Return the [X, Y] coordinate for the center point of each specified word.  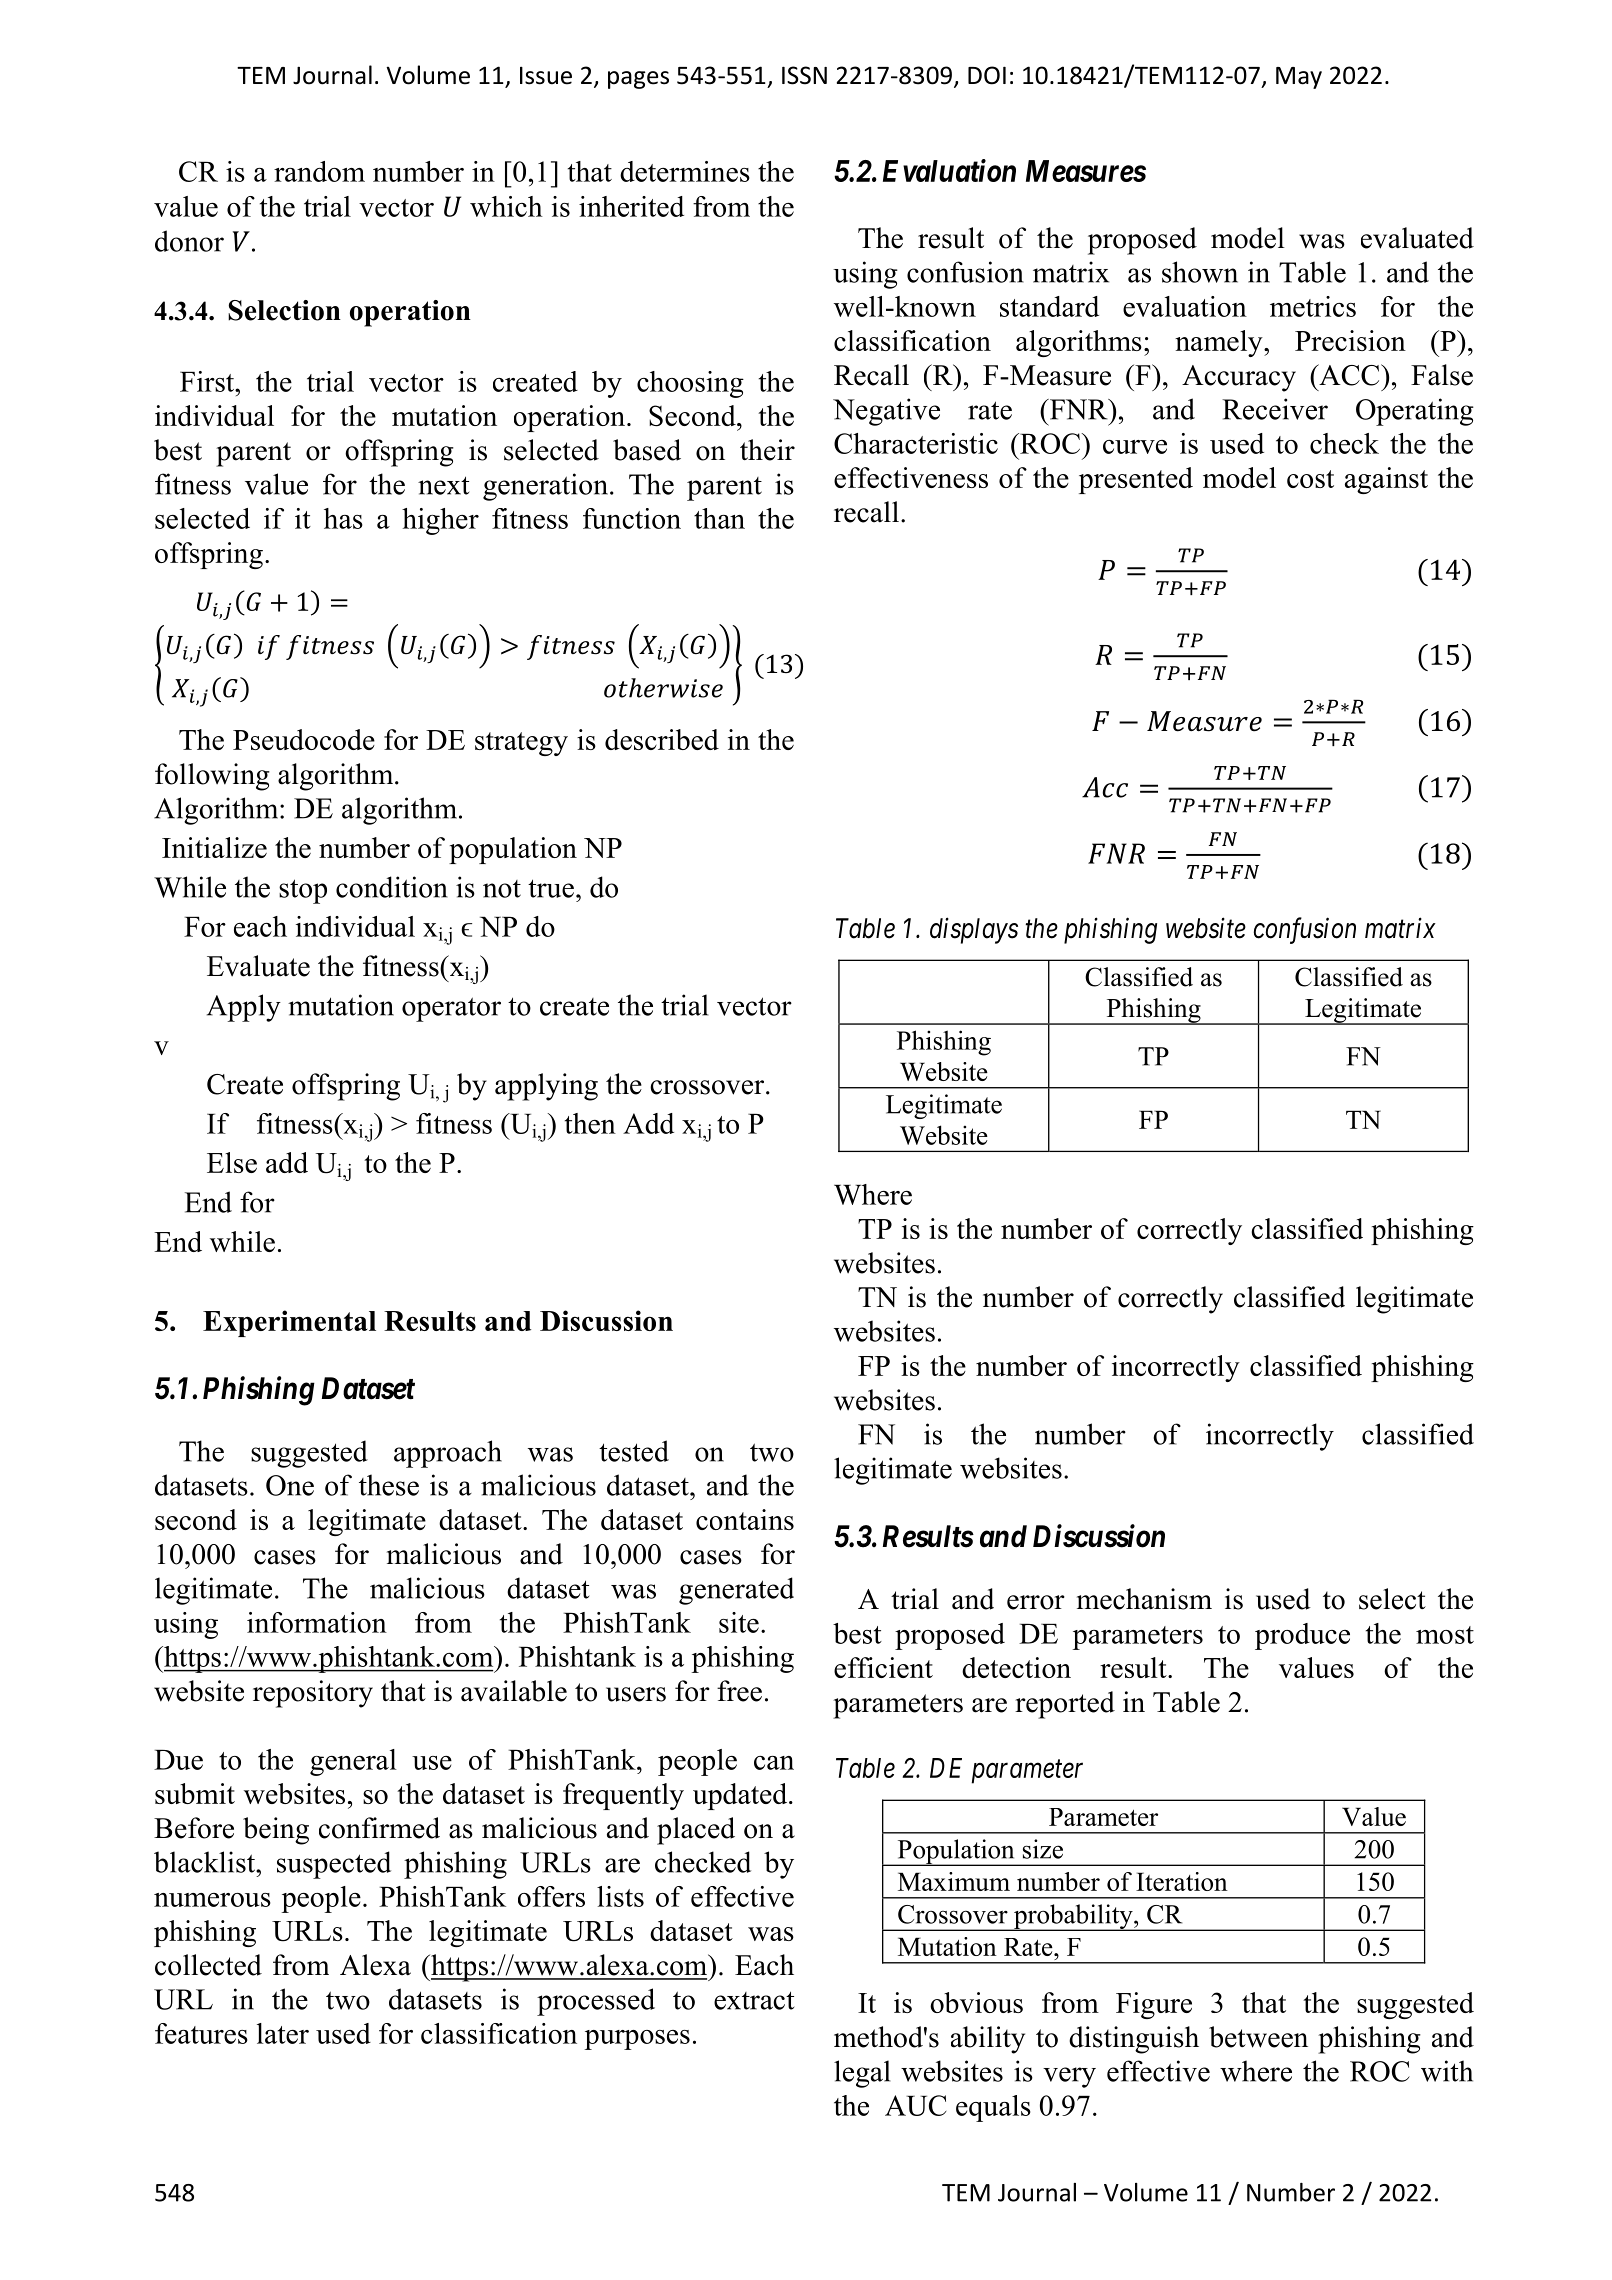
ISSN [804, 75]
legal [862, 2074]
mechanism [1144, 1599]
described [662, 739]
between [1258, 2037]
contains [745, 1519]
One [290, 1485]
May [1299, 78]
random [319, 171]
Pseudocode [304, 739]
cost [1310, 479]
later [283, 2033]
